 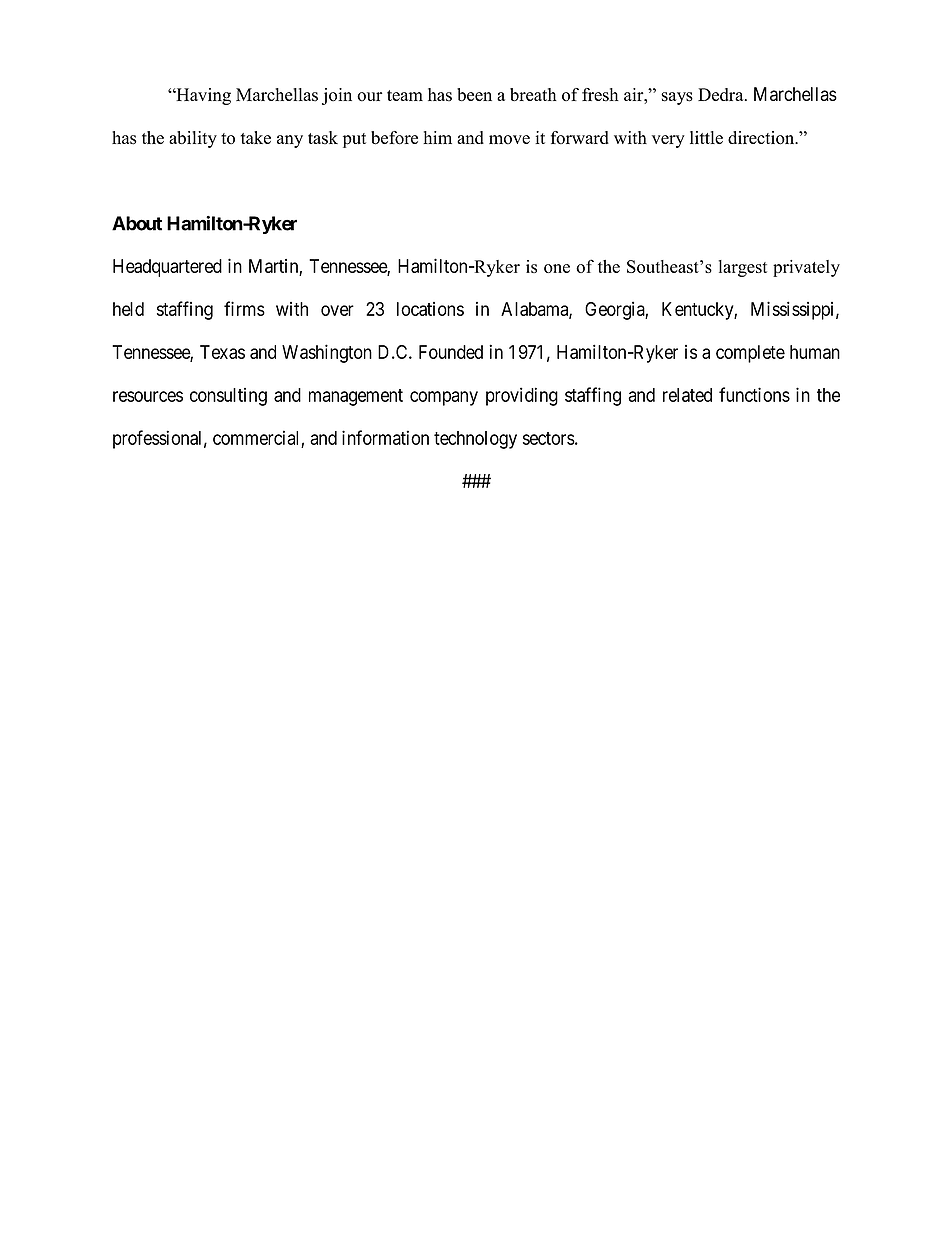 What do you see at coordinates (430, 309) in the screenshot?
I see `locations` at bounding box center [430, 309].
